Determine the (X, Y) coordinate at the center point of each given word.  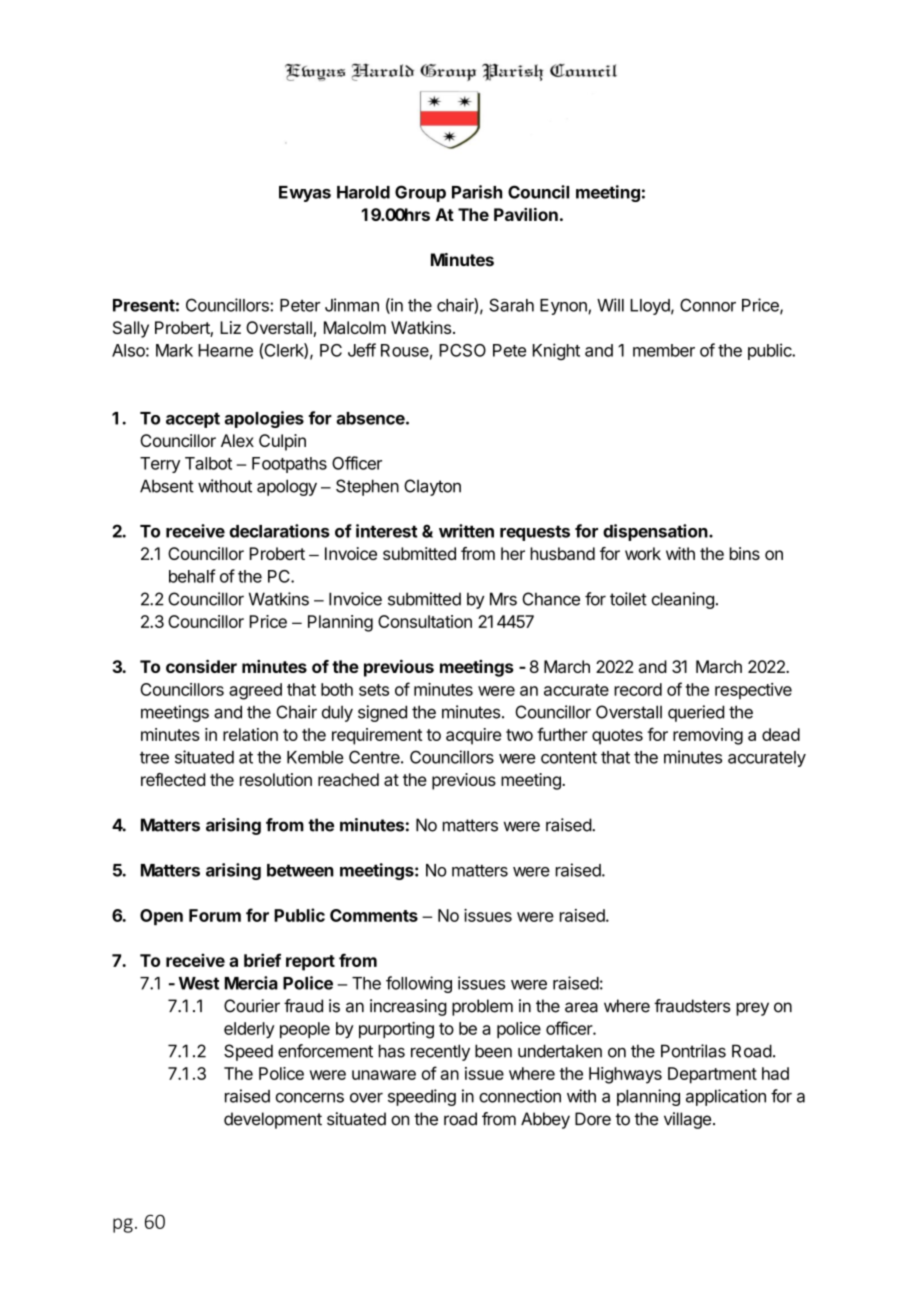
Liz (230, 327)
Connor (708, 305)
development (273, 1120)
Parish (477, 192)
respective (753, 691)
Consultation (425, 621)
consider (201, 666)
